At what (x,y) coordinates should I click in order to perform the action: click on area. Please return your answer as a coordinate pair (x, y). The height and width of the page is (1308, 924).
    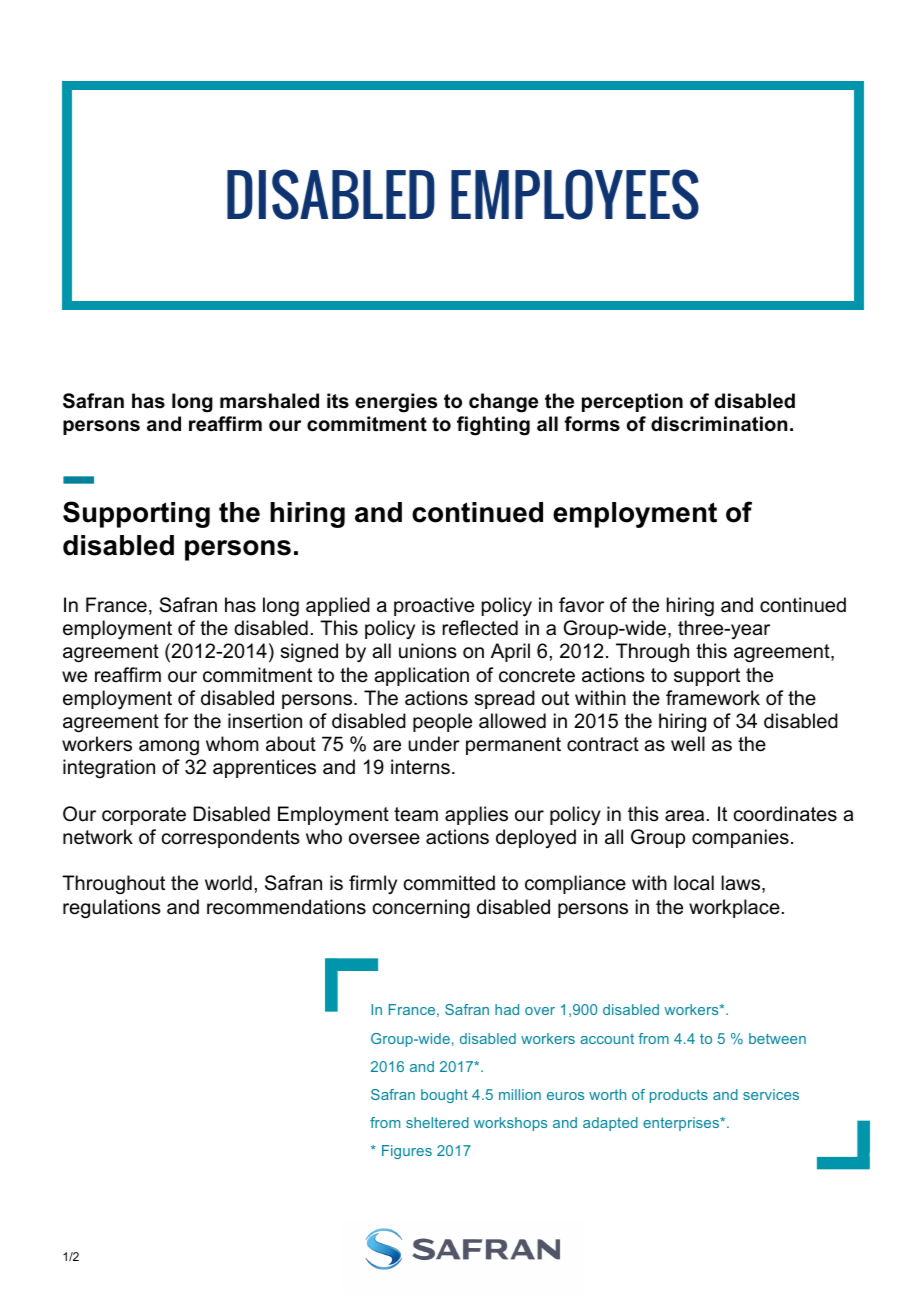
    Looking at the image, I should click on (684, 816).
